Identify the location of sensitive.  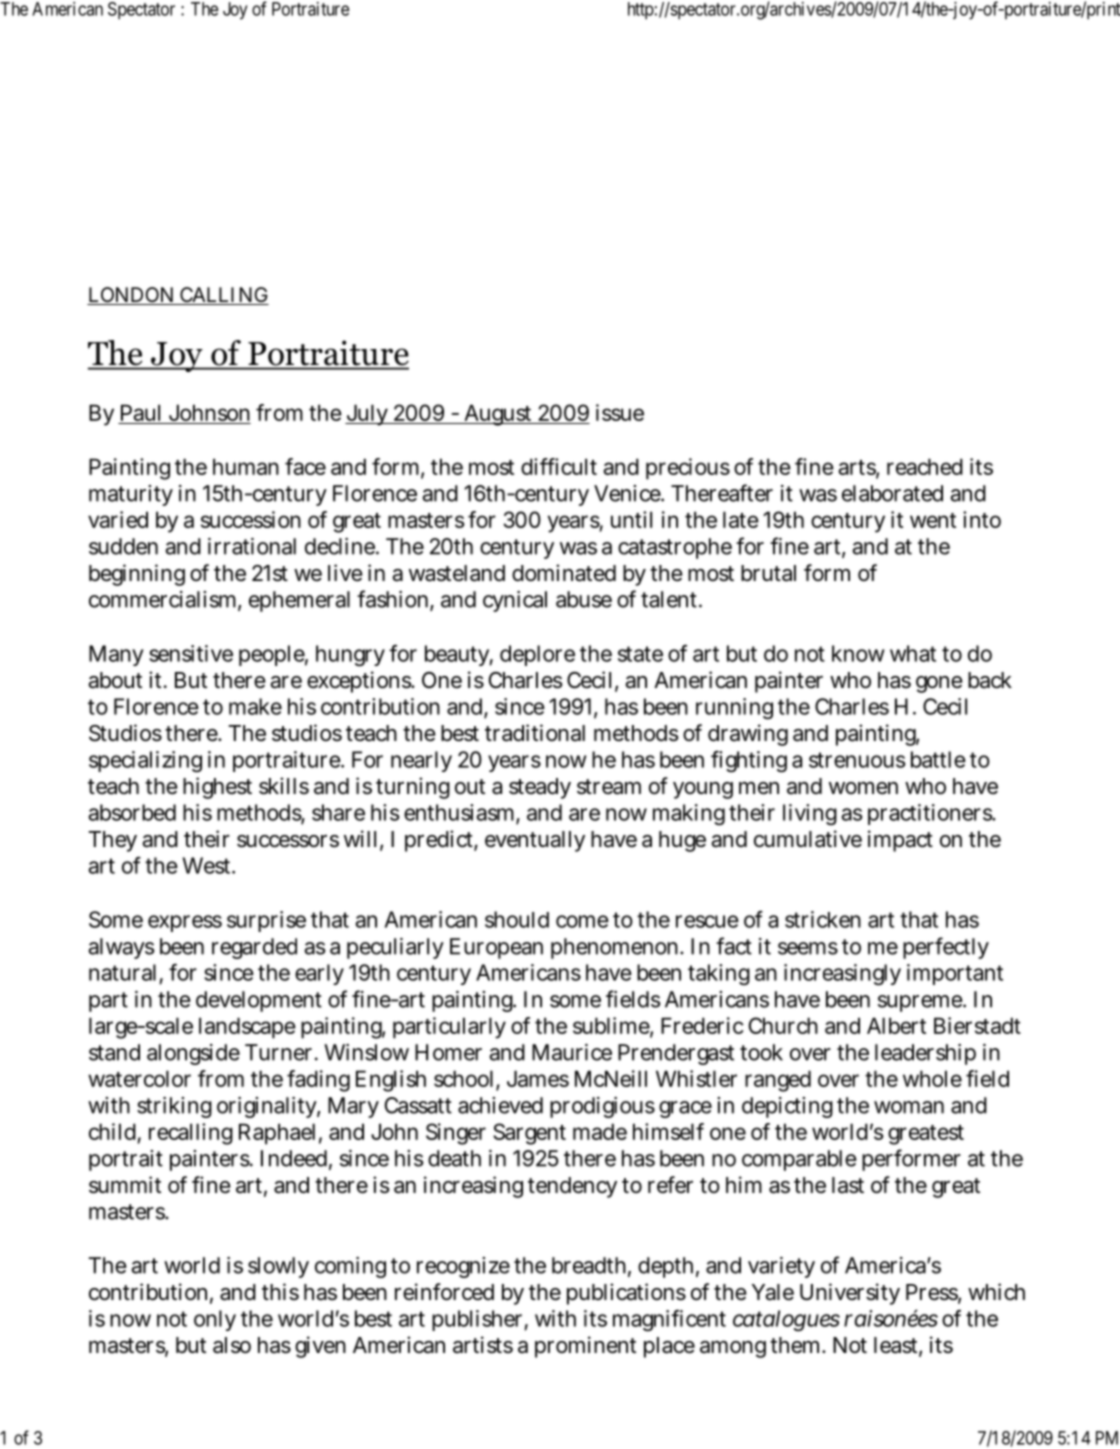
(191, 653).
